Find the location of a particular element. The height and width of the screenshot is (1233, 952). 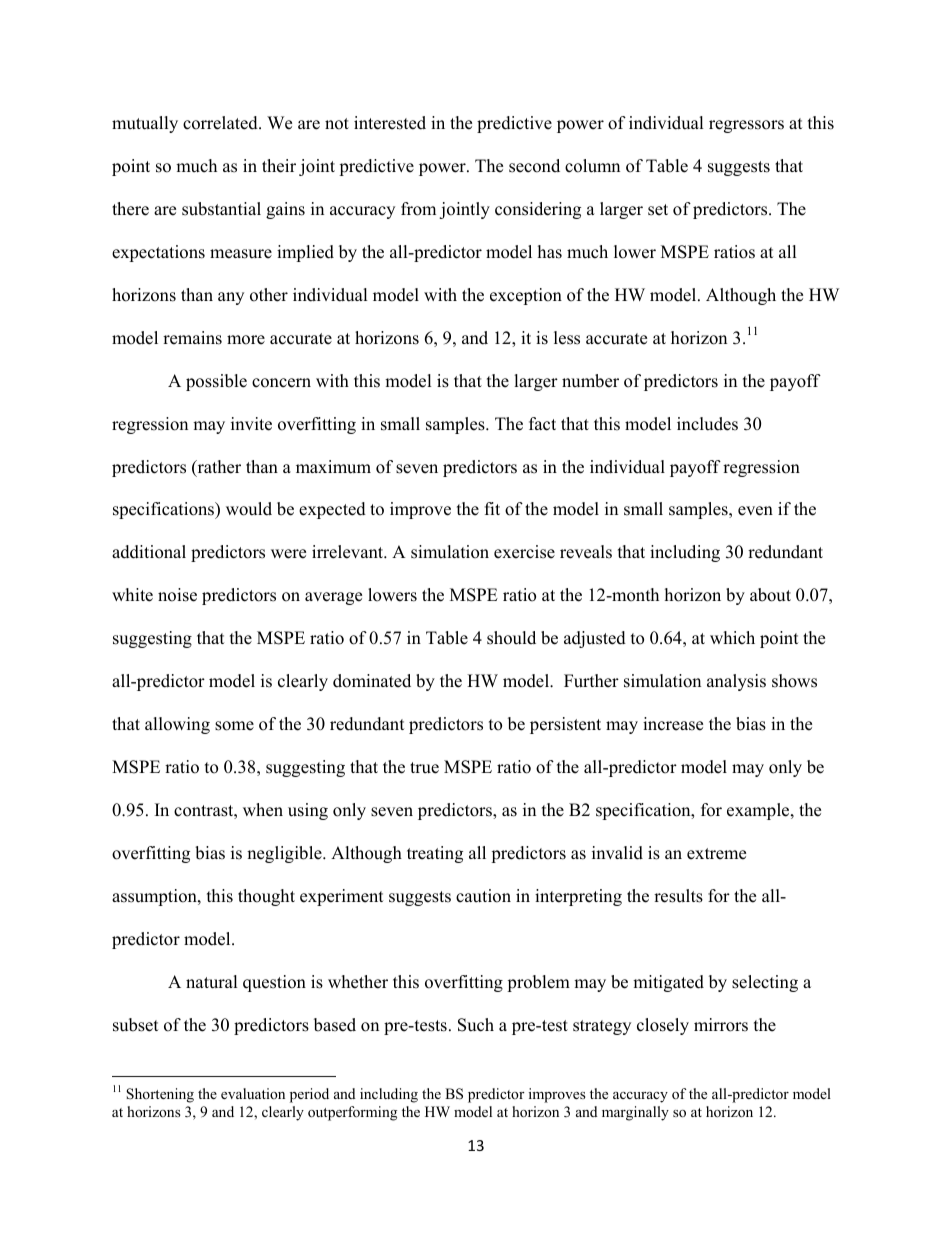

second is located at coordinates (534, 166).
